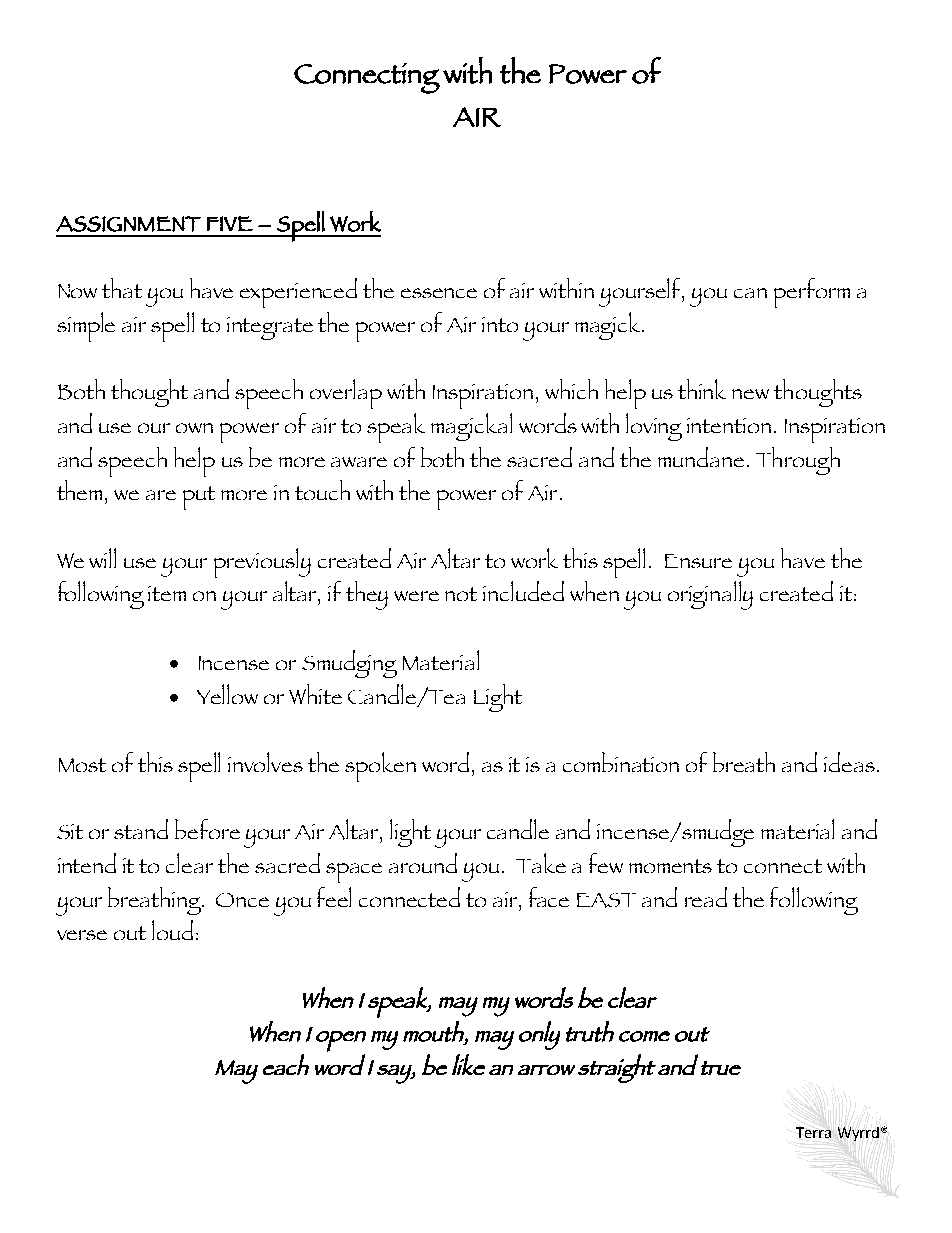  Describe the element at coordinates (706, 897) in the document. I see `read` at that location.
